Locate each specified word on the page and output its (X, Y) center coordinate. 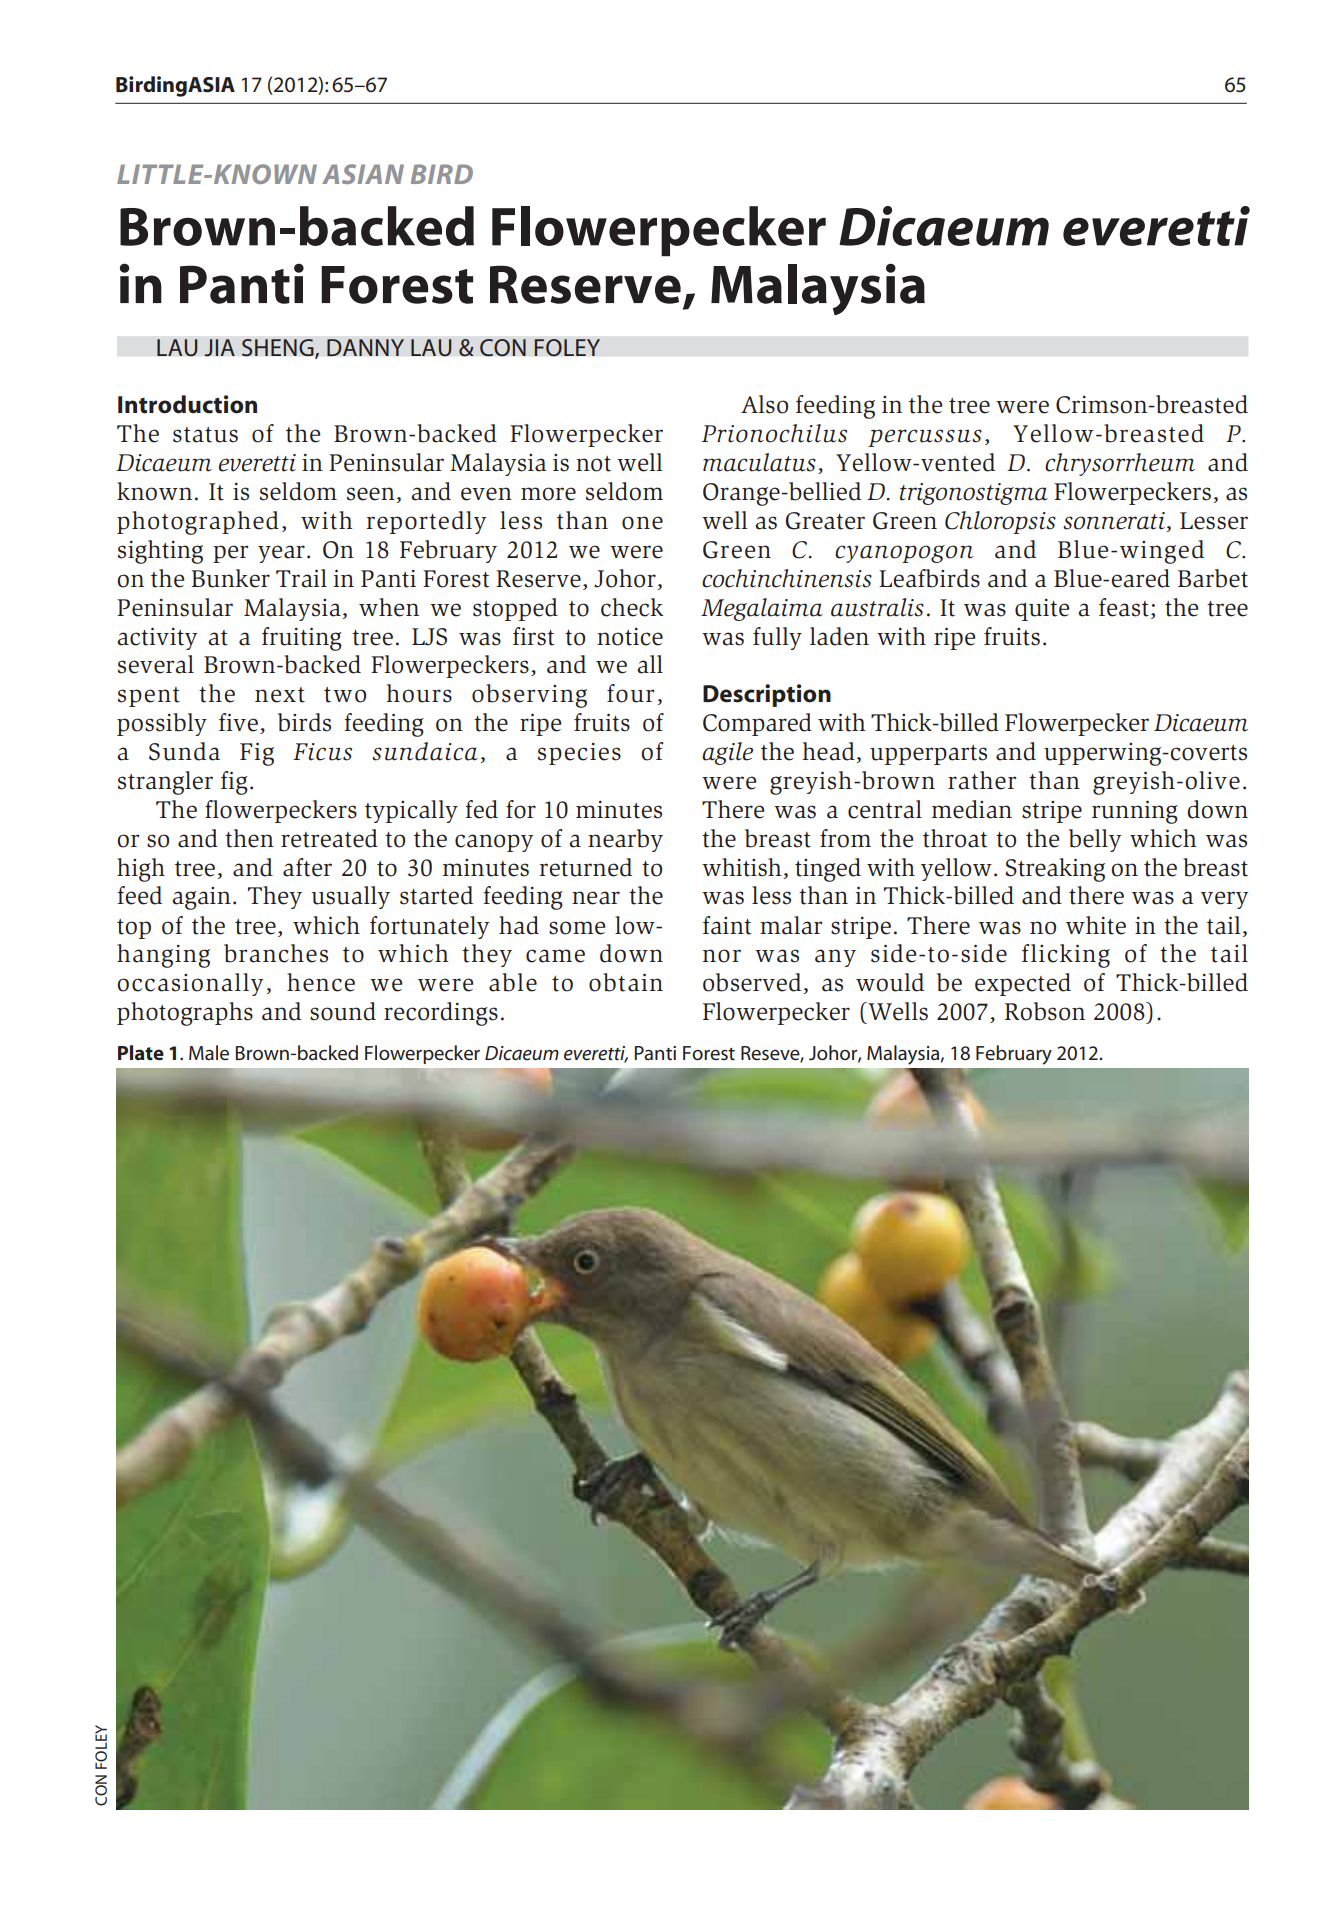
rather (982, 780)
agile (727, 753)
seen (371, 494)
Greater (825, 521)
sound (343, 1011)
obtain (626, 982)
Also (764, 404)
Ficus (322, 752)
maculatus (759, 462)
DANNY (365, 348)
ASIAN (363, 174)
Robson (1045, 1011)
